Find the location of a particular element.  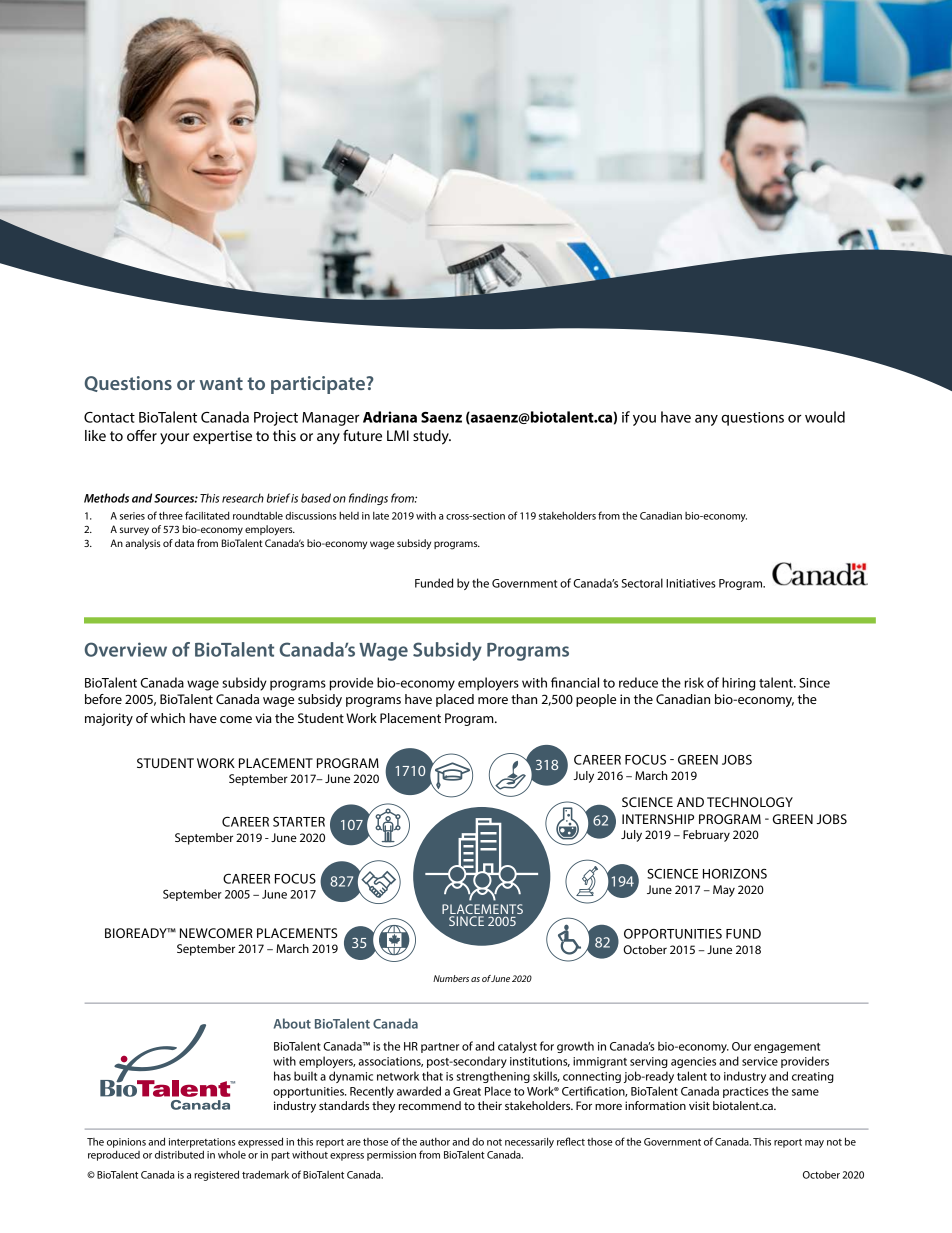

Numbers is located at coordinates (451, 978).
